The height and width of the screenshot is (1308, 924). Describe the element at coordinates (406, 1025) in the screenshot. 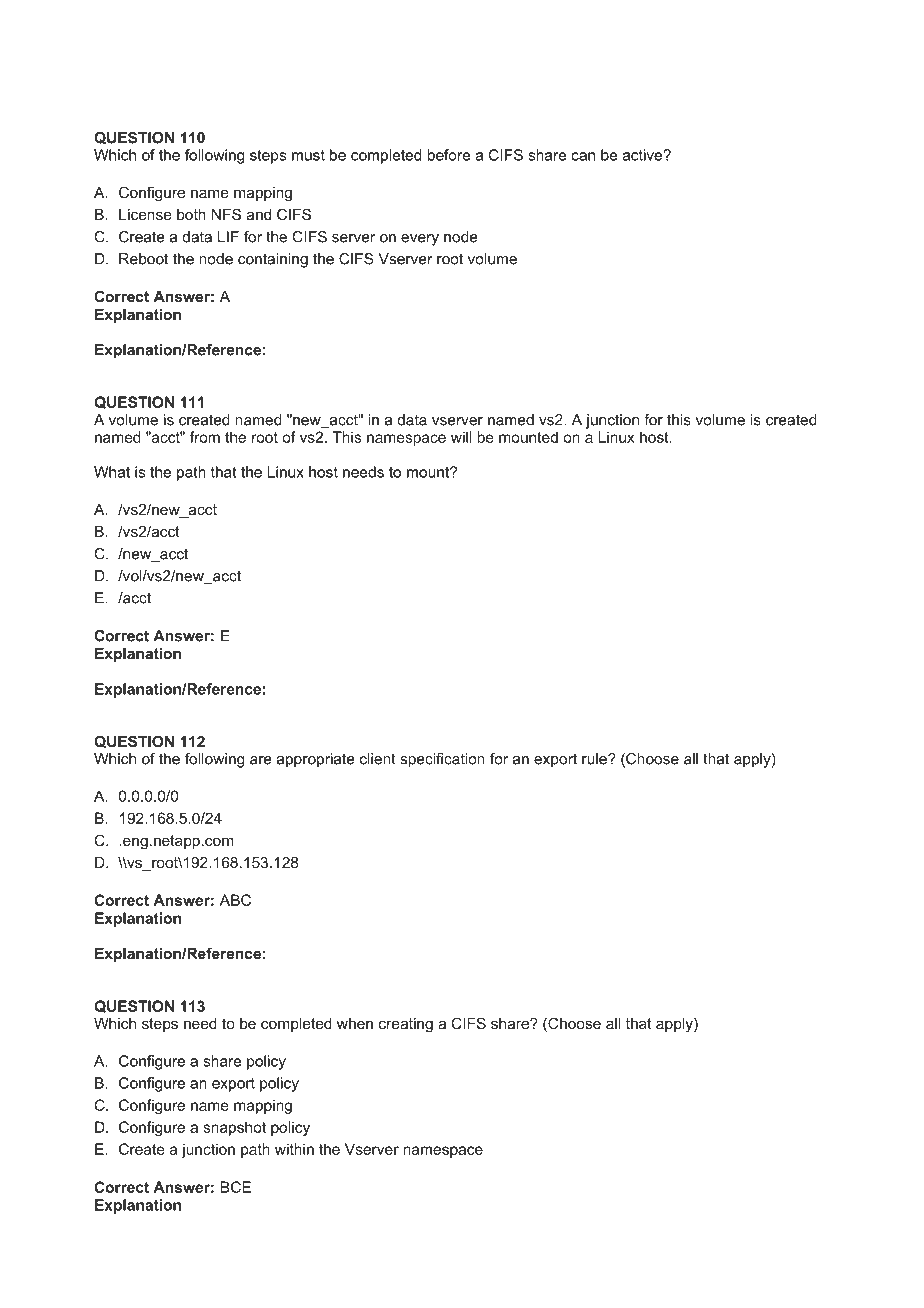

I see `creating` at that location.
